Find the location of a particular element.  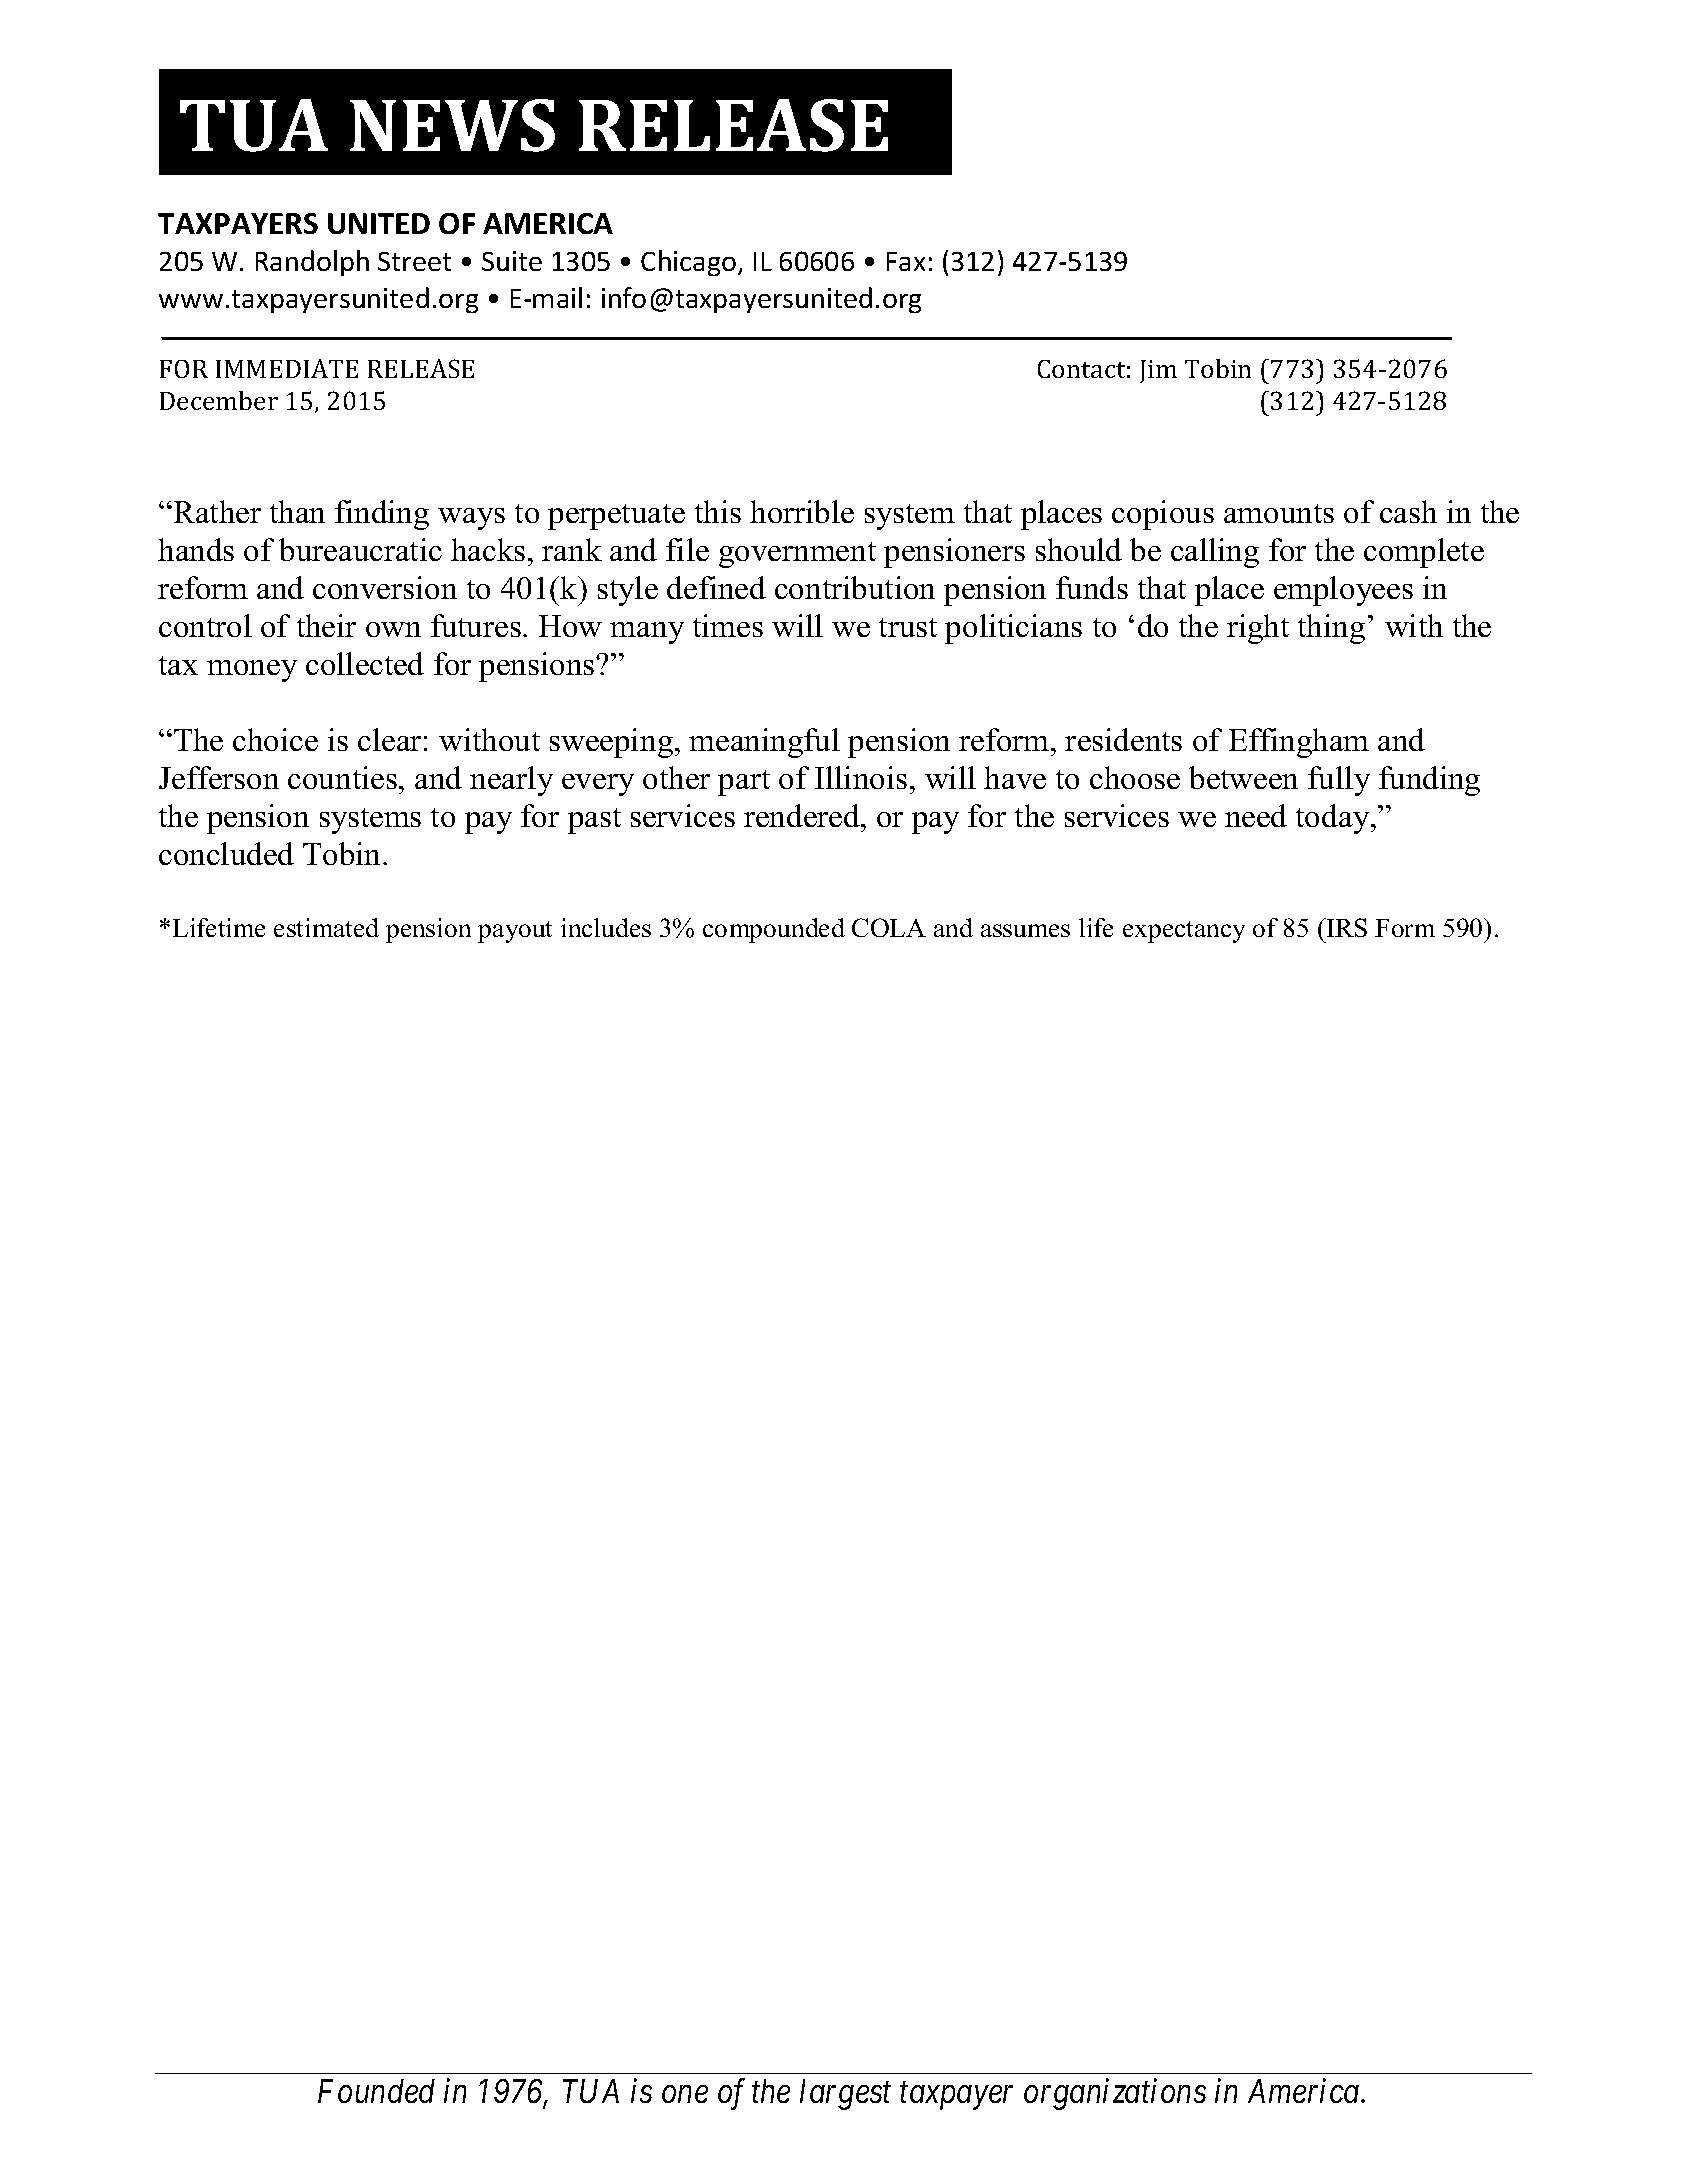

Founded is located at coordinates (376, 2091).
